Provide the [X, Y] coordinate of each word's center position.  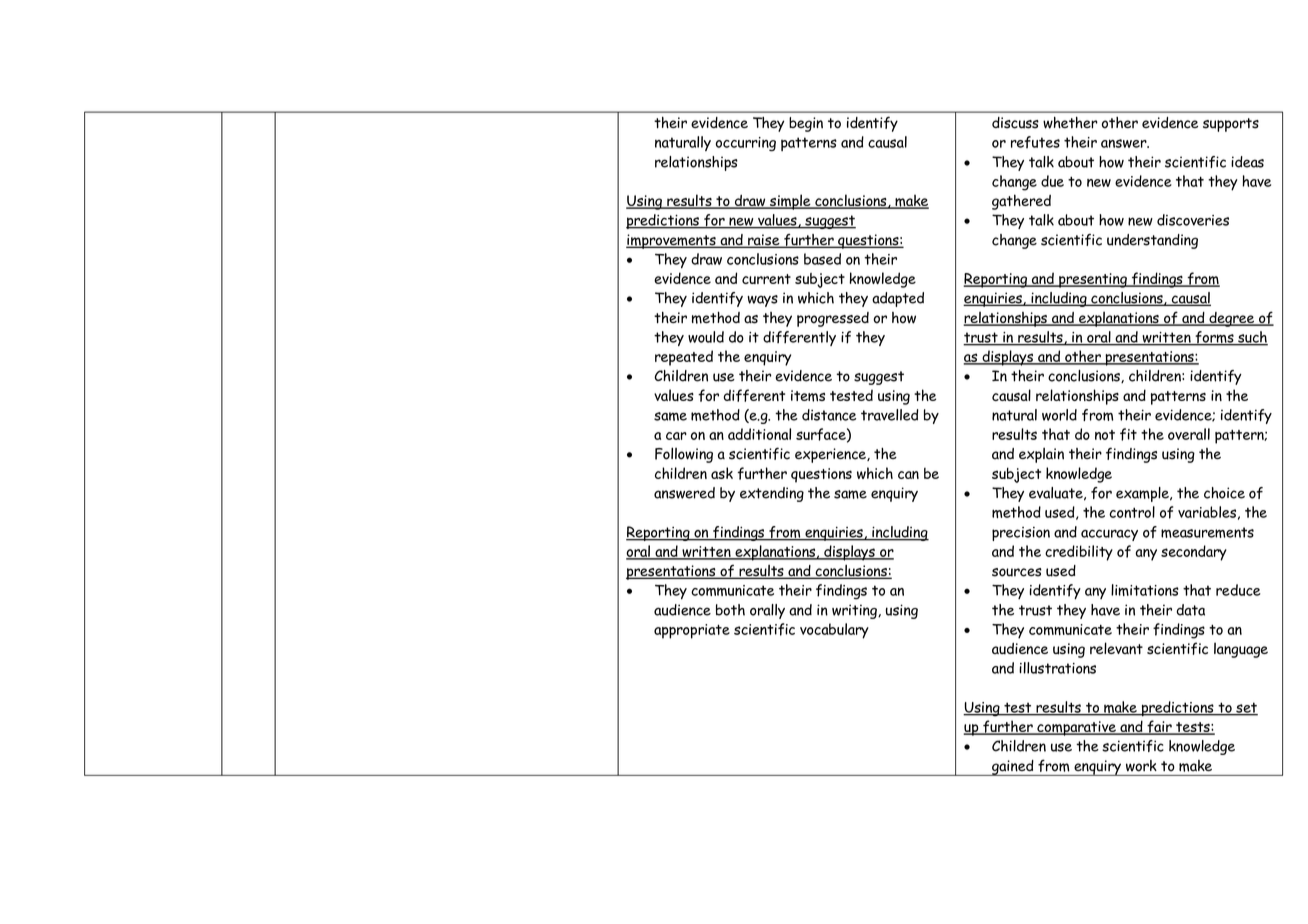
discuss [1015, 123]
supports [1231, 125]
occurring [746, 144]
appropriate [692, 631]
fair [1159, 727]
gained [1013, 768]
